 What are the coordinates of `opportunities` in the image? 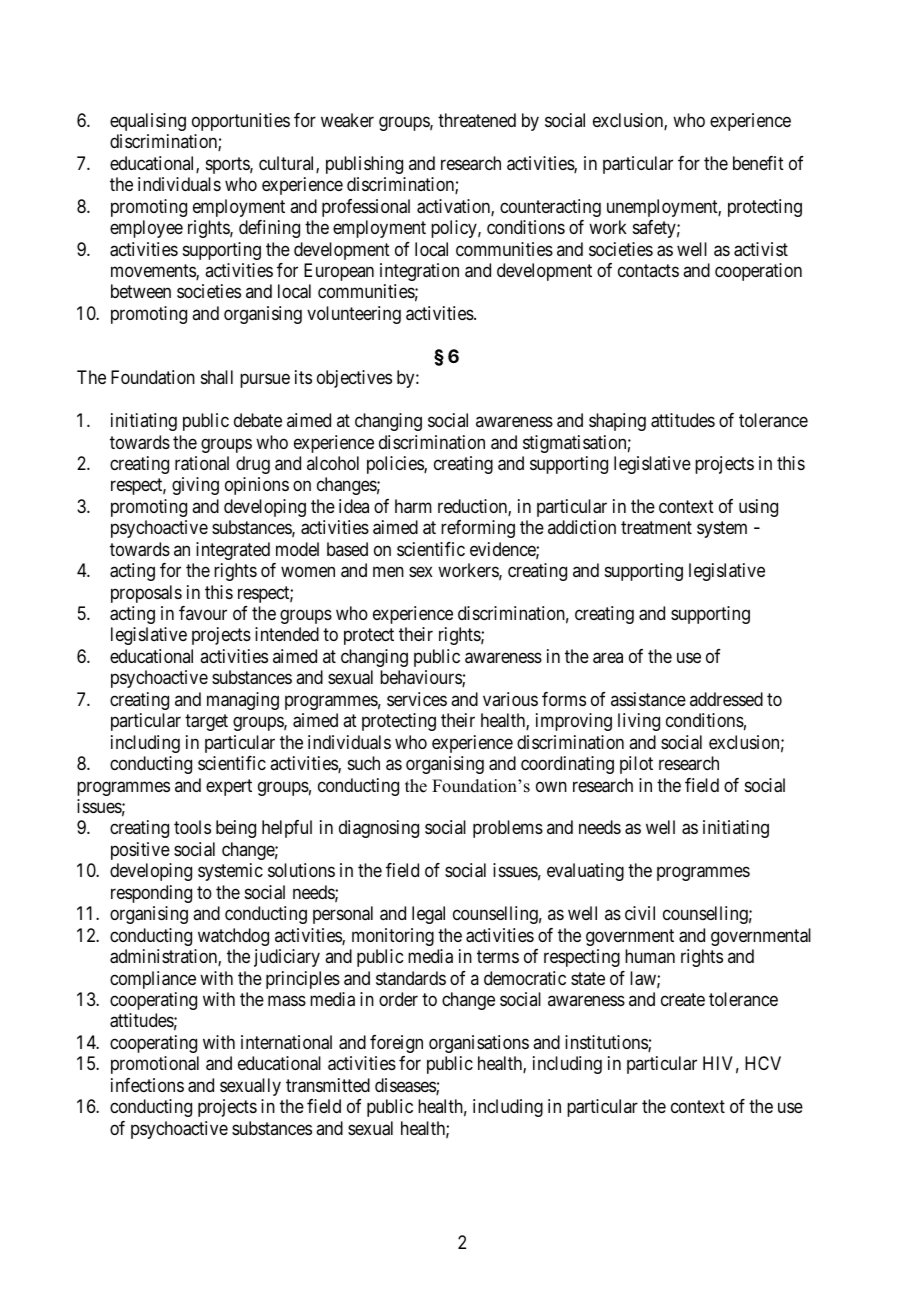 It's located at (241, 122).
